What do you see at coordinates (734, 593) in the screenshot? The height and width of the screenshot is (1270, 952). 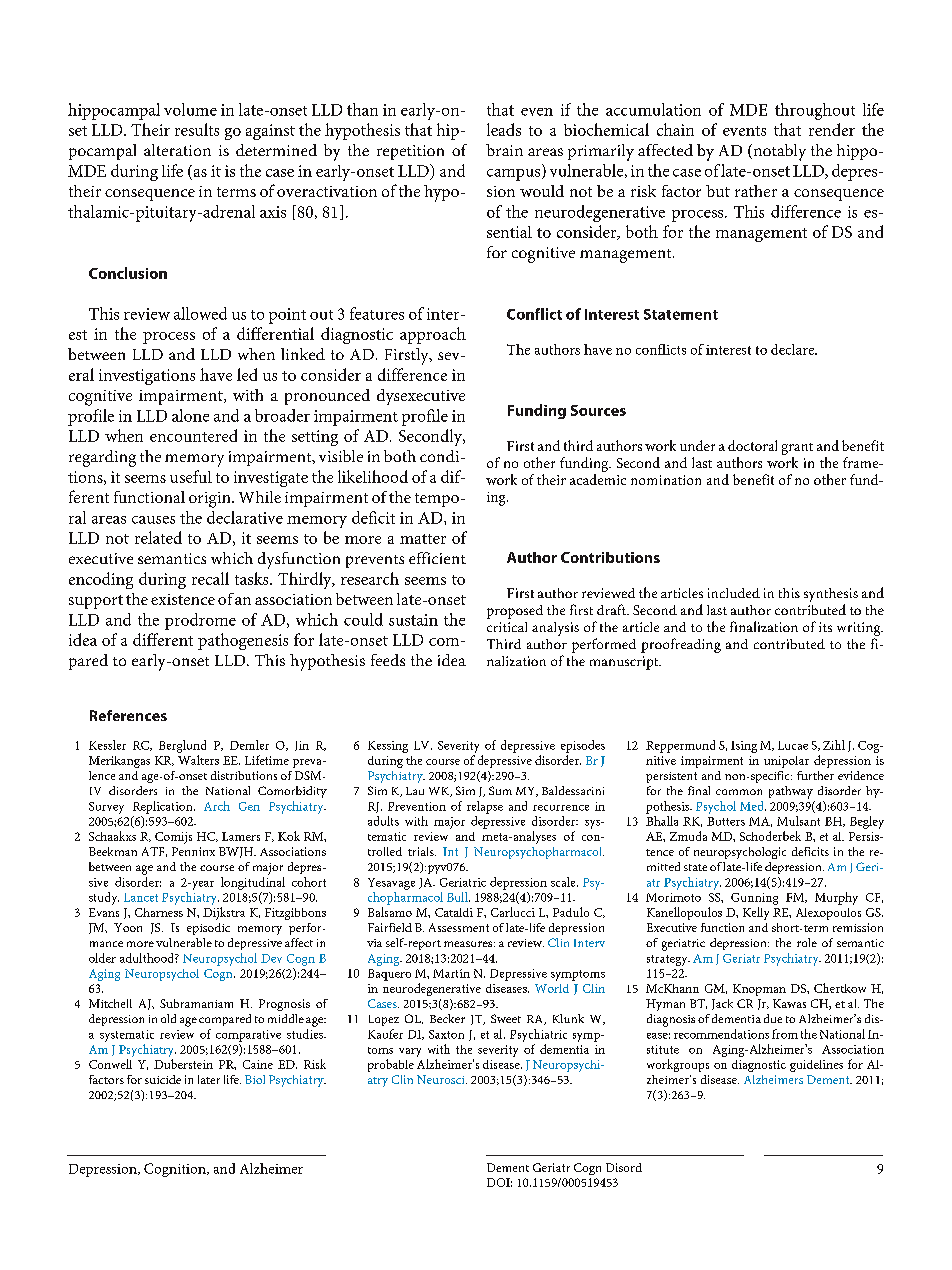 I see `included` at bounding box center [734, 593].
